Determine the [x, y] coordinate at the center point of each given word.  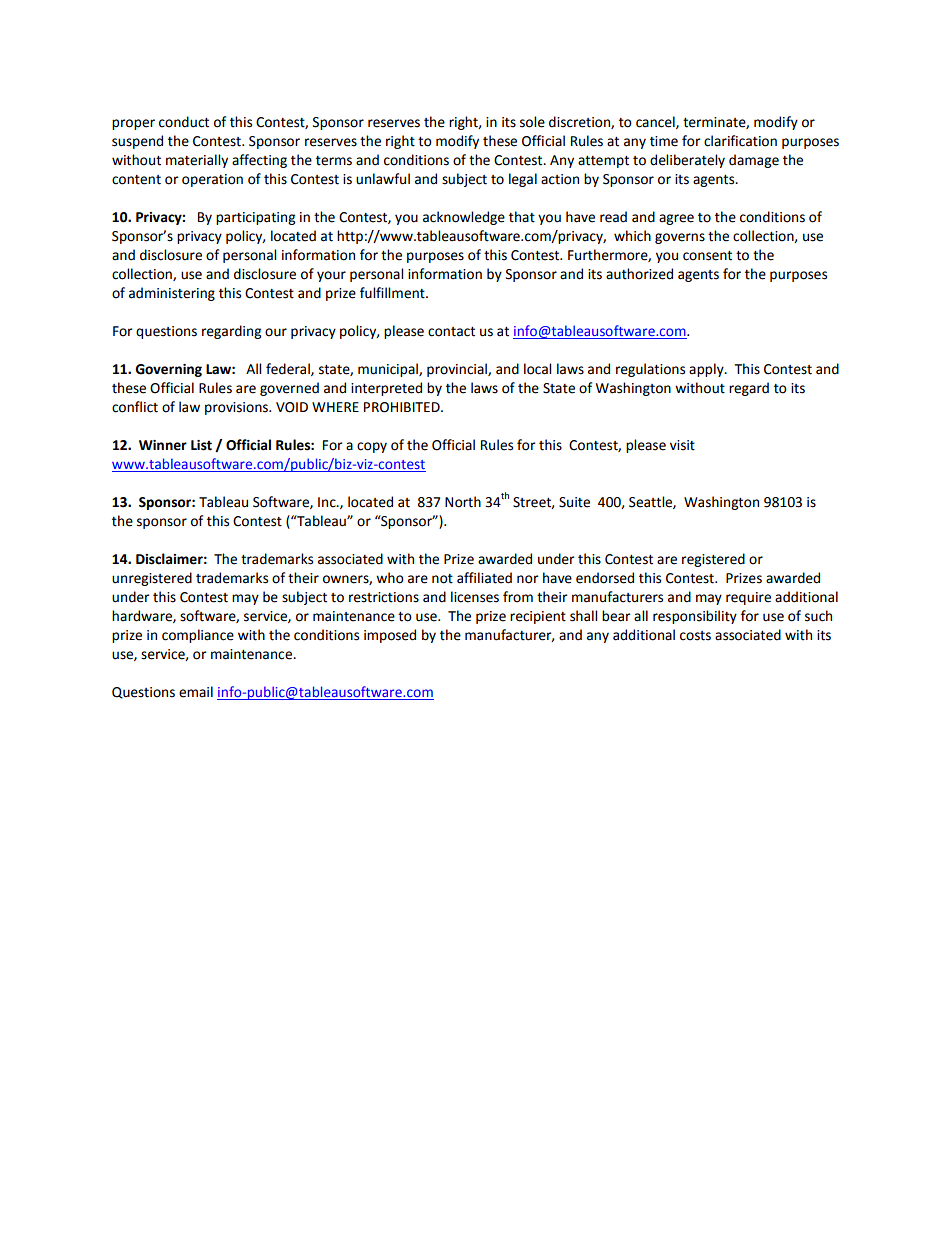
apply [707, 370]
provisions [237, 408]
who [390, 578]
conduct [184, 122]
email [196, 692]
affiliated [484, 578]
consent [707, 256]
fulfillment [393, 293]
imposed [390, 636]
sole [532, 122]
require [748, 598]
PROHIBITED [403, 407]
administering [172, 294]
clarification [740, 141]
